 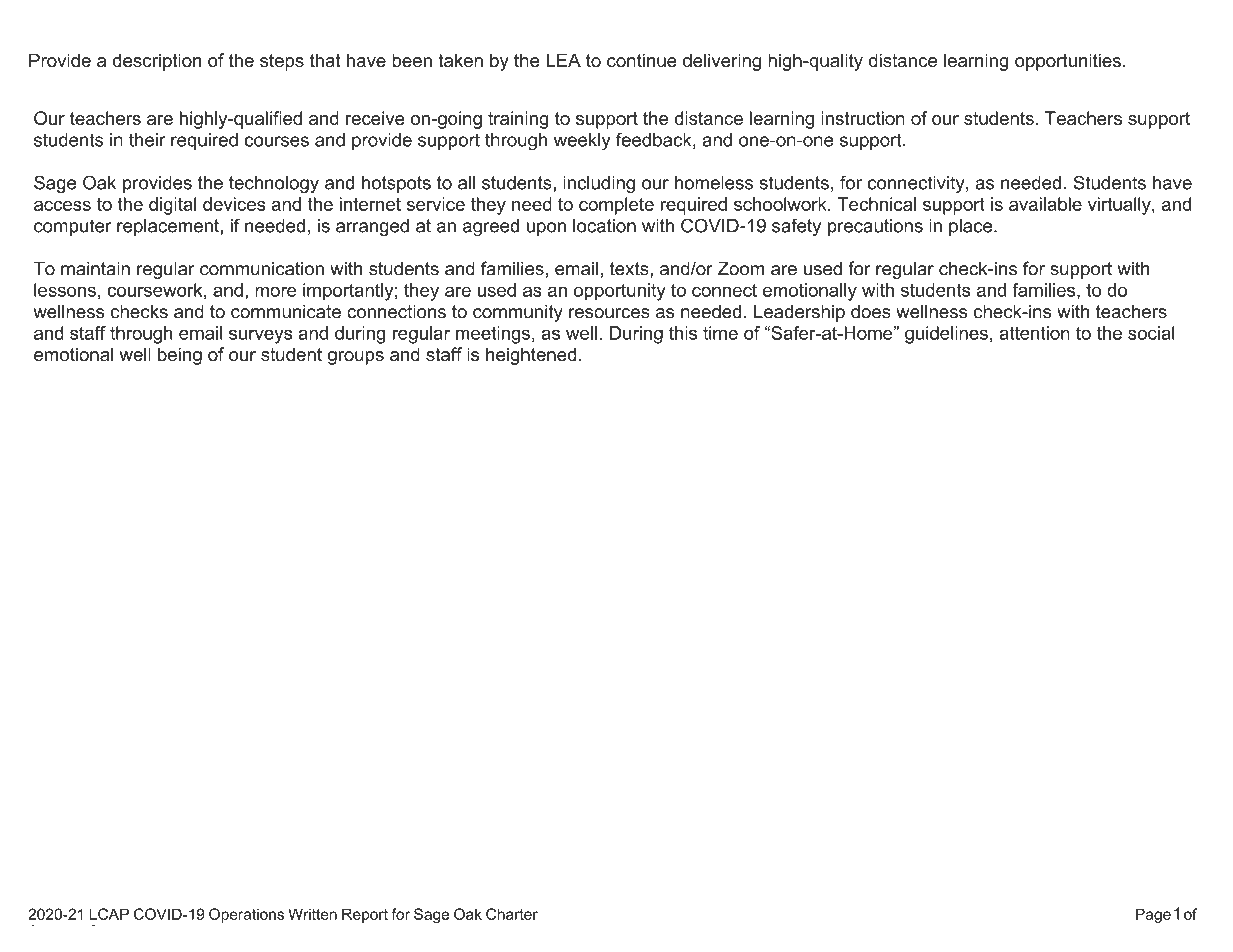 I want to click on opportunities, so click(x=1068, y=62).
